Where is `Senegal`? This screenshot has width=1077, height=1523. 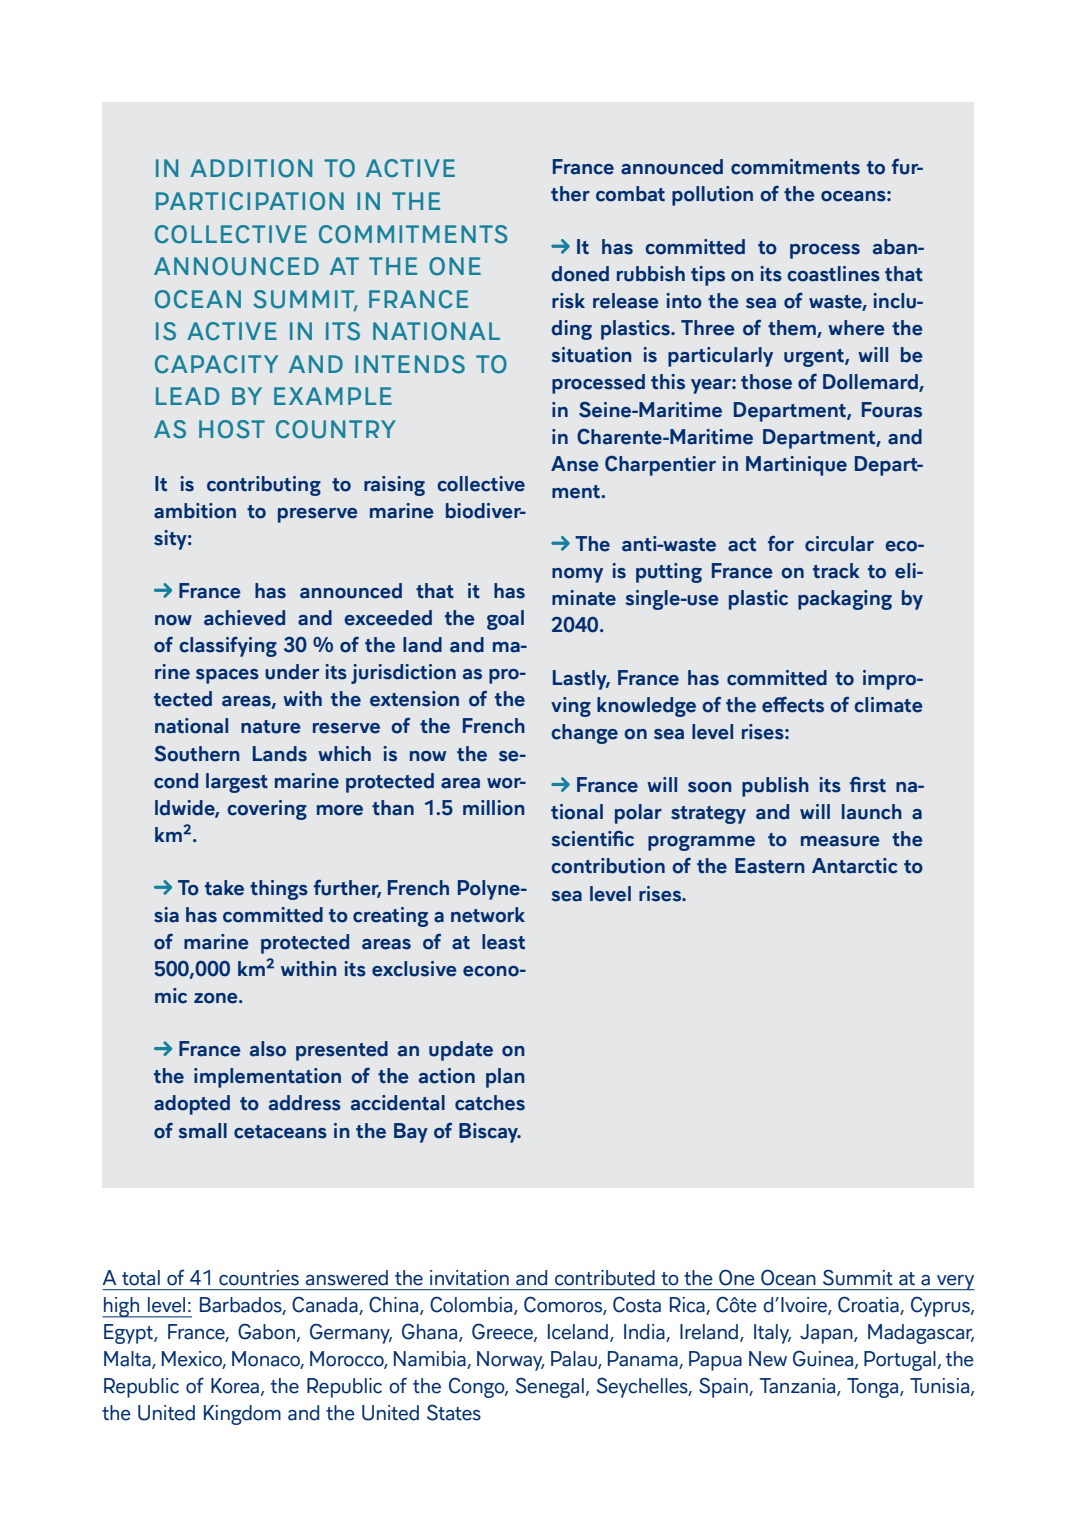
Senegal is located at coordinates (549, 1387).
